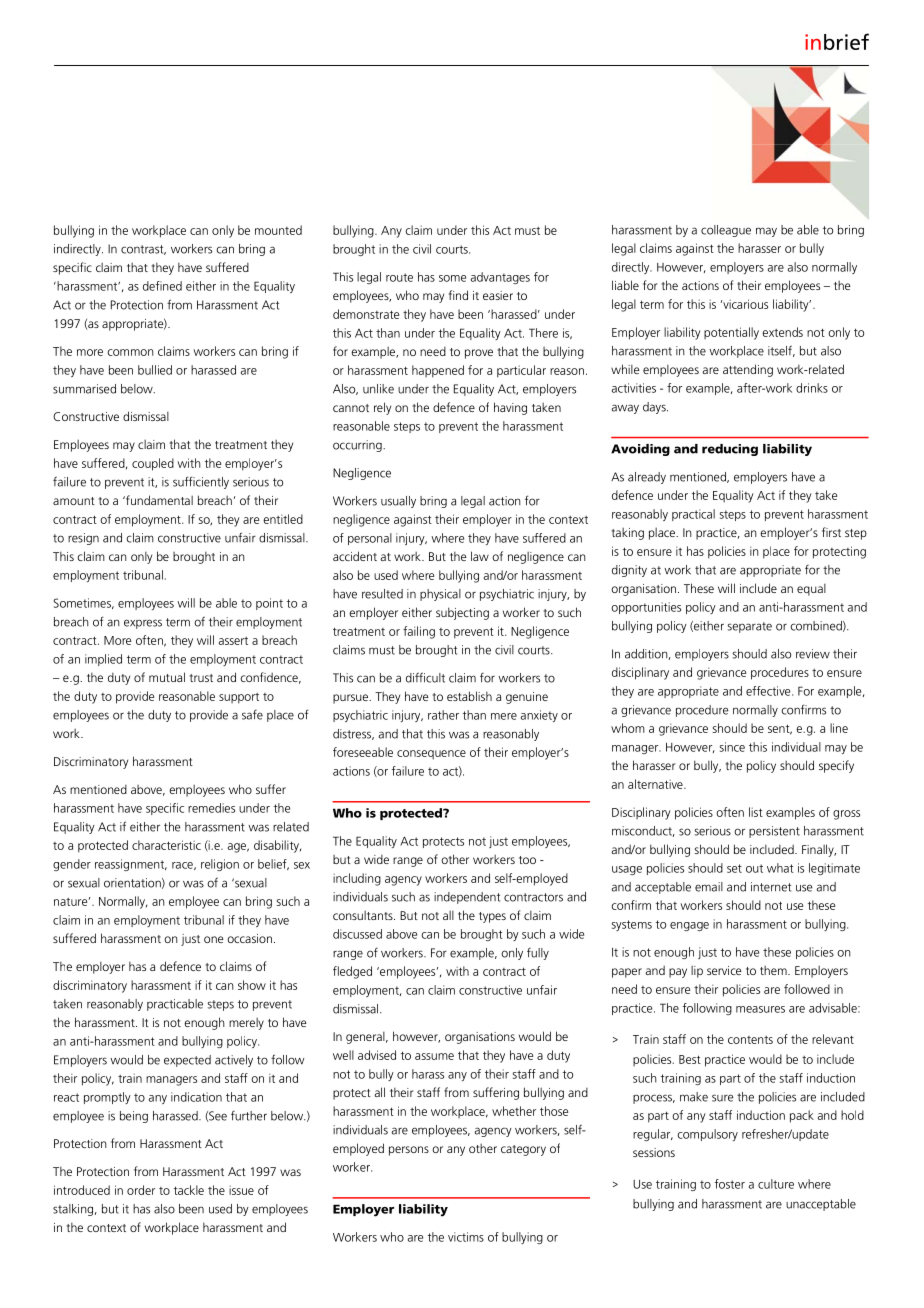  Describe the element at coordinates (500, 278) in the screenshot. I see `advantages` at that location.
